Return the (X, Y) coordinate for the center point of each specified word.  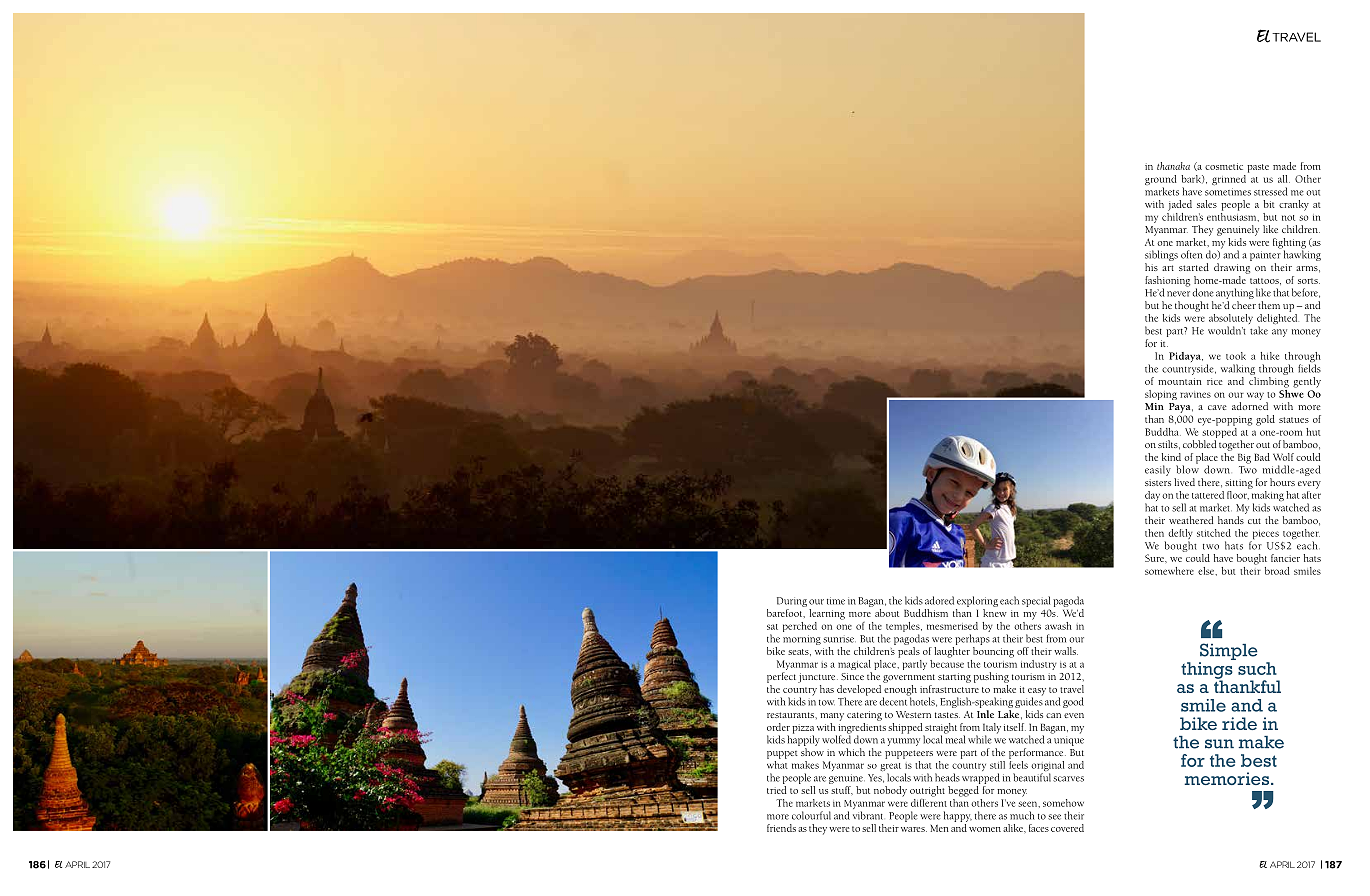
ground (1161, 181)
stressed (1270, 191)
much (1022, 815)
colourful (811, 815)
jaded (1180, 205)
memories (1228, 778)
